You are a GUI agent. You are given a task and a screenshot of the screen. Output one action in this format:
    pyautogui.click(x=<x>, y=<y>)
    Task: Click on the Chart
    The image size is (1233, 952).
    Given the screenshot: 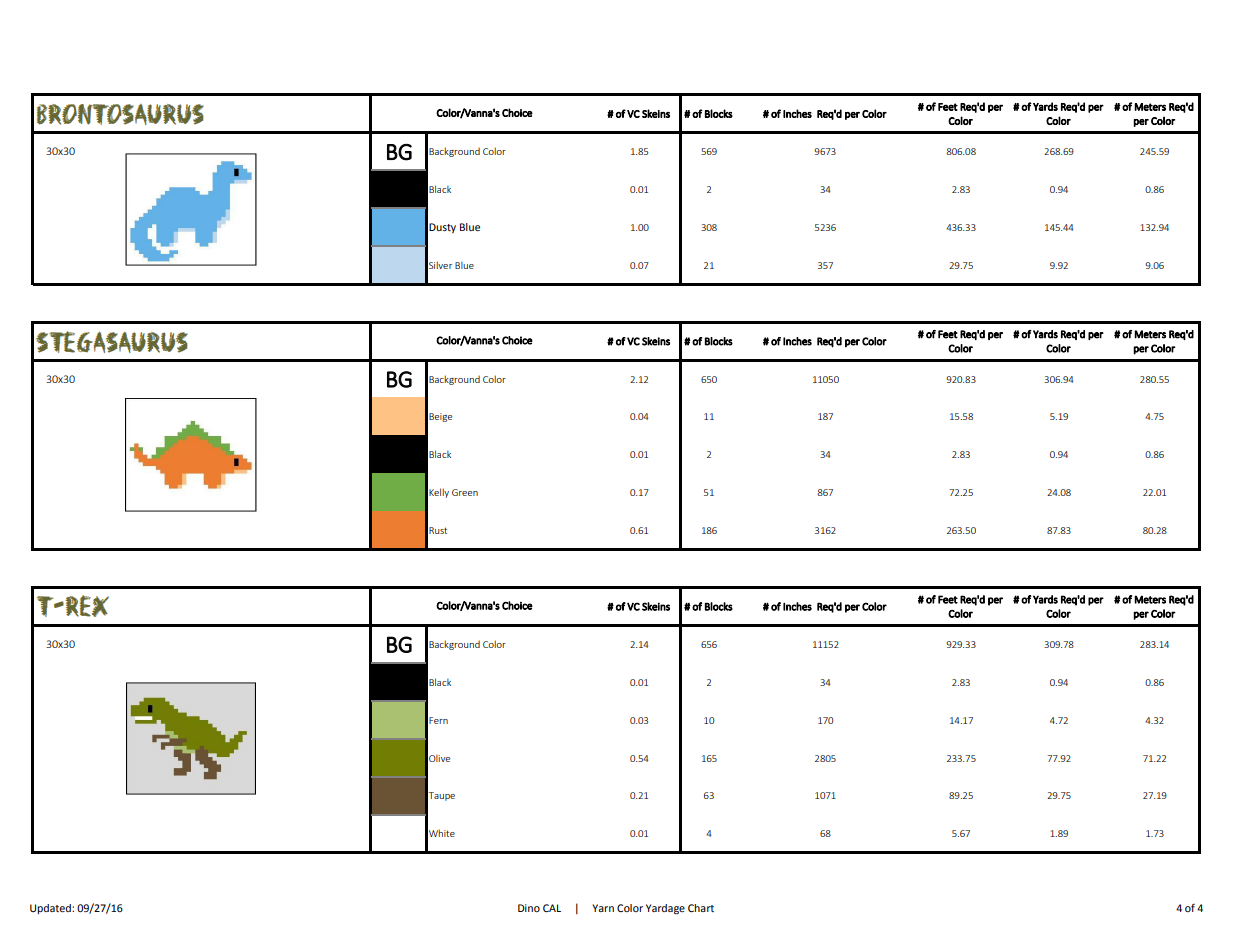 What is the action you would take?
    pyautogui.click(x=701, y=908)
